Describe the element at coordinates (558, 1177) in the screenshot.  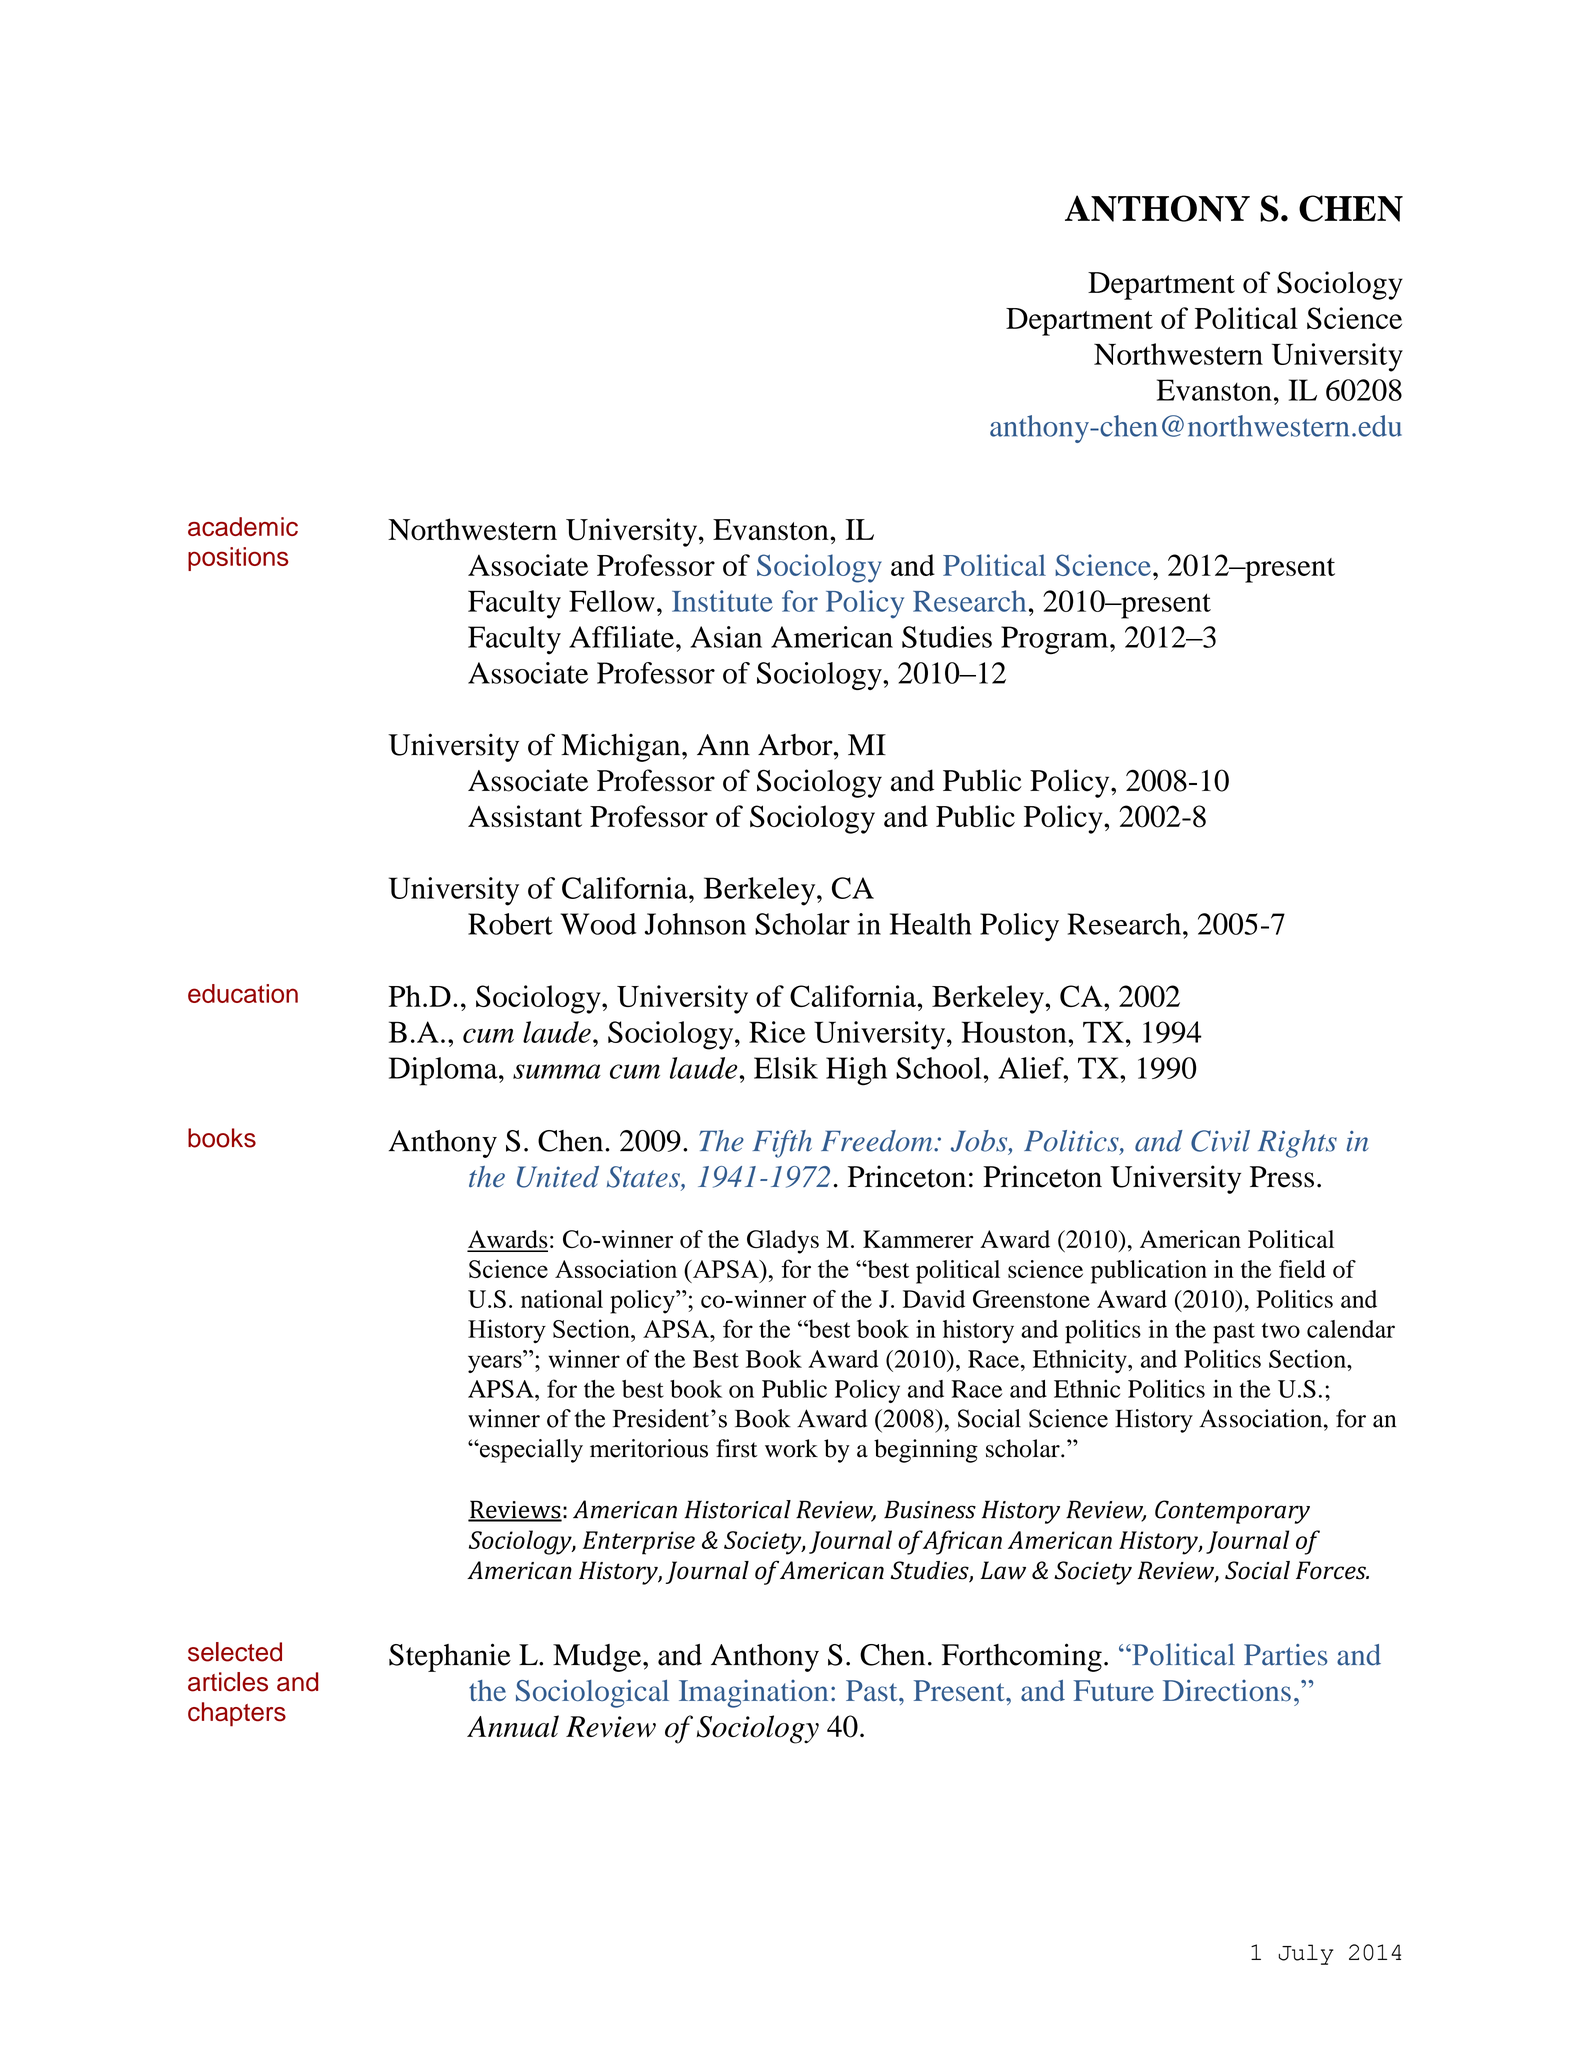
I see `United` at that location.
